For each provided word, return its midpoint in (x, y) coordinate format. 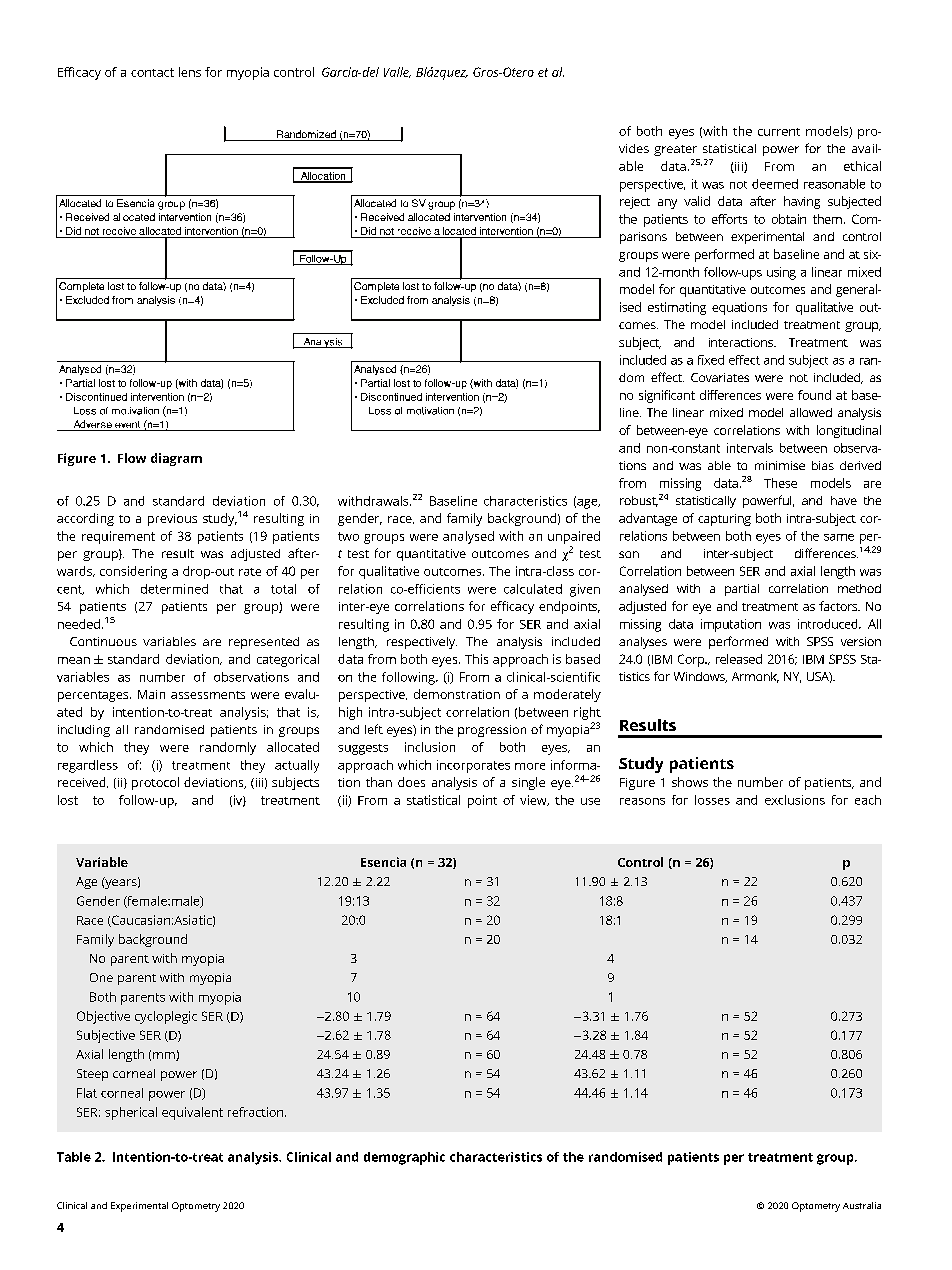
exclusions (795, 800)
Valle (397, 72)
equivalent (192, 1113)
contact (152, 72)
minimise (780, 465)
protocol (155, 783)
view (534, 800)
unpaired (574, 537)
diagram (176, 459)
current (779, 132)
